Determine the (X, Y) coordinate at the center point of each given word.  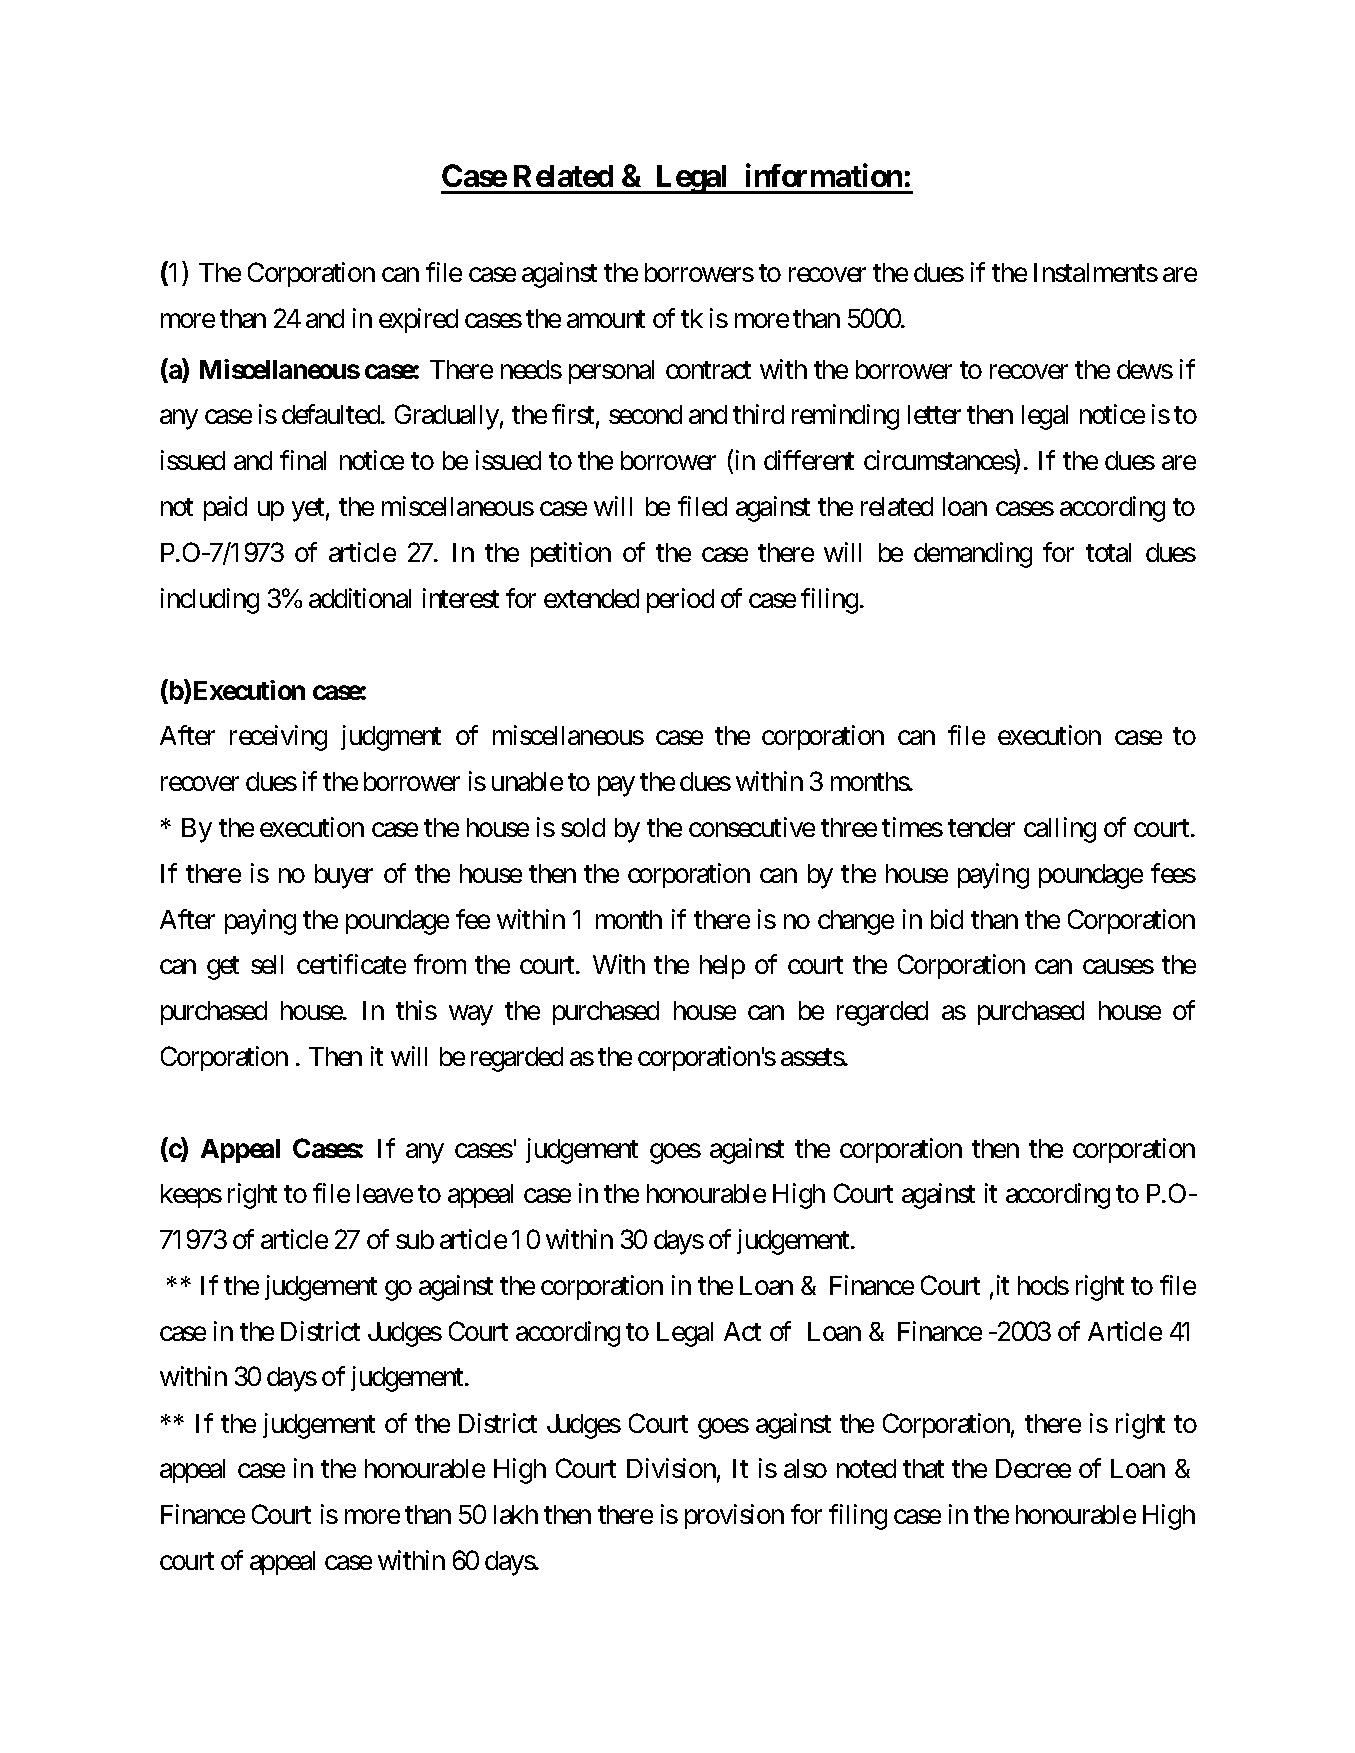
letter (934, 414)
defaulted (332, 414)
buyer (344, 876)
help (722, 967)
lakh (516, 1514)
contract (708, 370)
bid (947, 919)
